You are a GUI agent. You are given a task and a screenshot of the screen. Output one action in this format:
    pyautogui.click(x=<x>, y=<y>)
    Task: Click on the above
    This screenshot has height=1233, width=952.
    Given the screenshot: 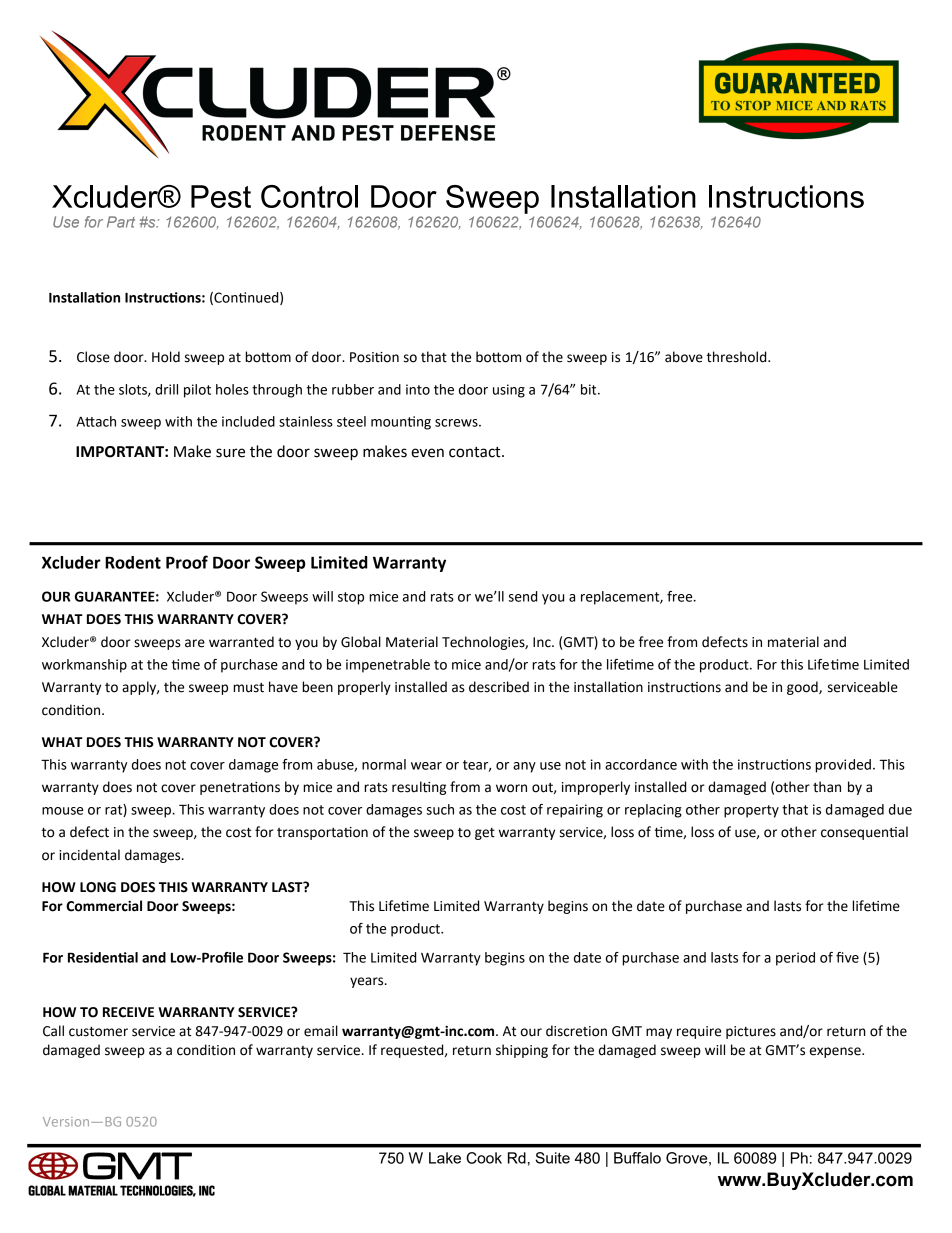 What is the action you would take?
    pyautogui.click(x=684, y=357)
